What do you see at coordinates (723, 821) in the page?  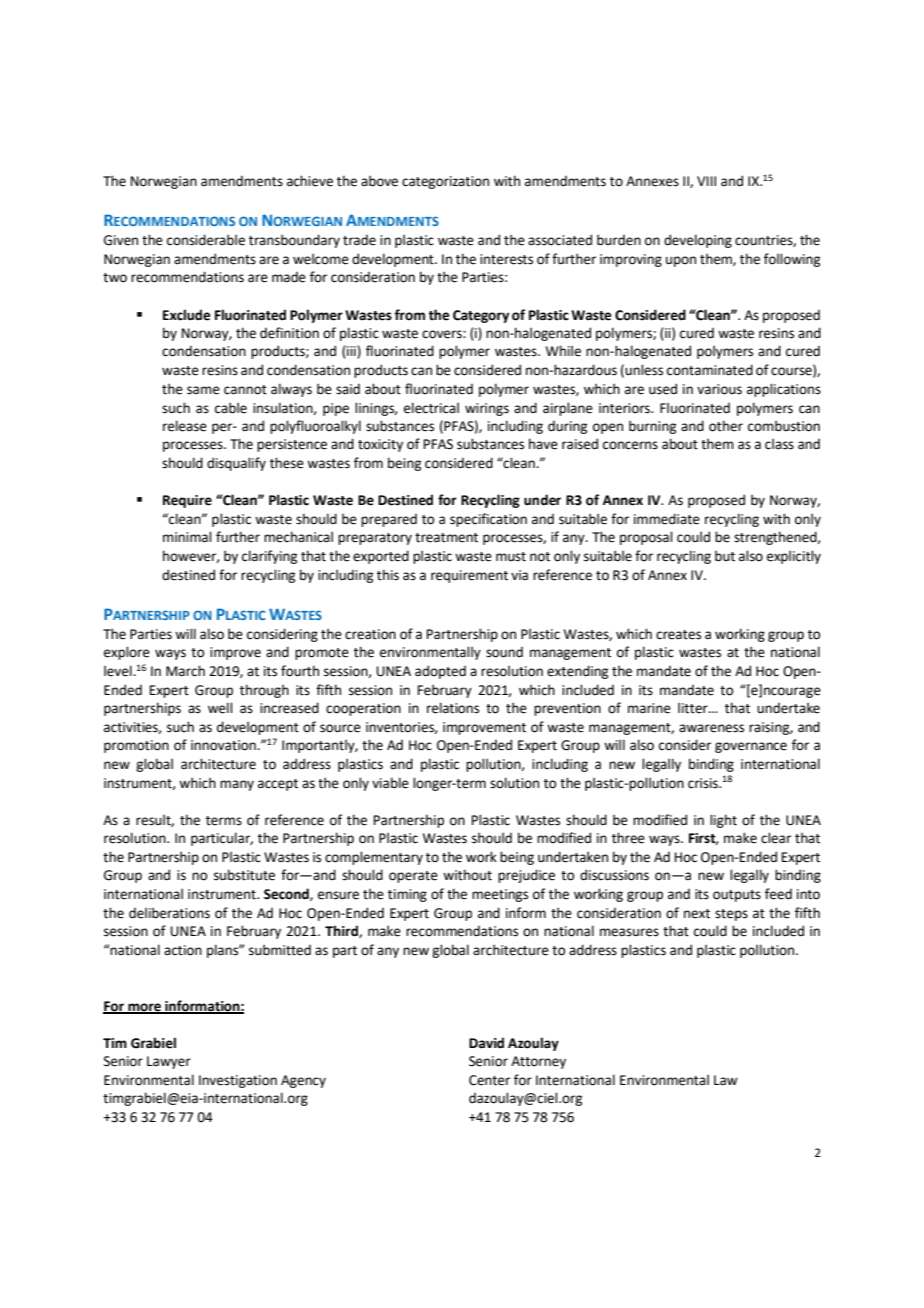 I see `light` at bounding box center [723, 821].
